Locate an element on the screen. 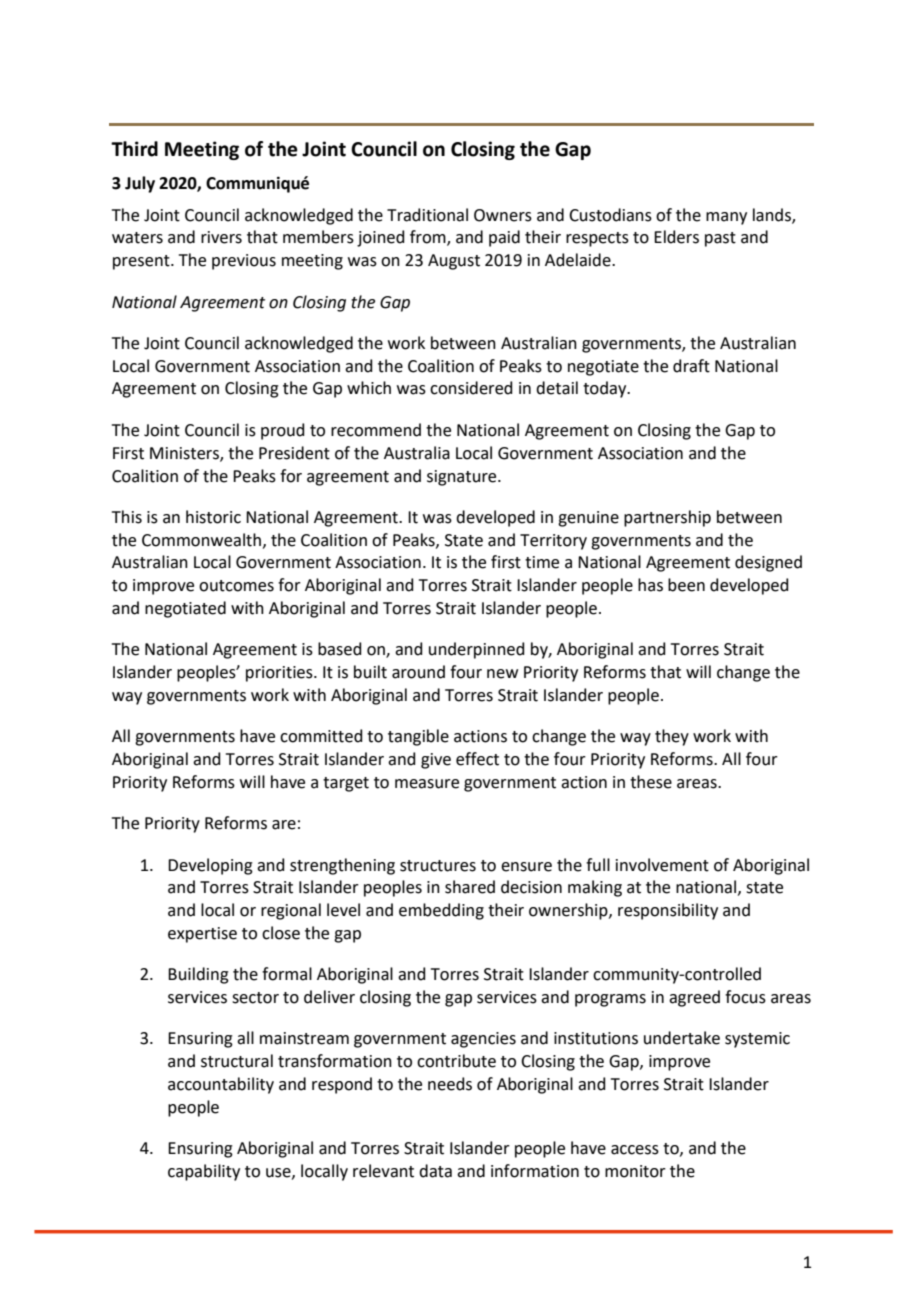 The height and width of the screenshot is (1308, 924). historic is located at coordinates (213, 517).
